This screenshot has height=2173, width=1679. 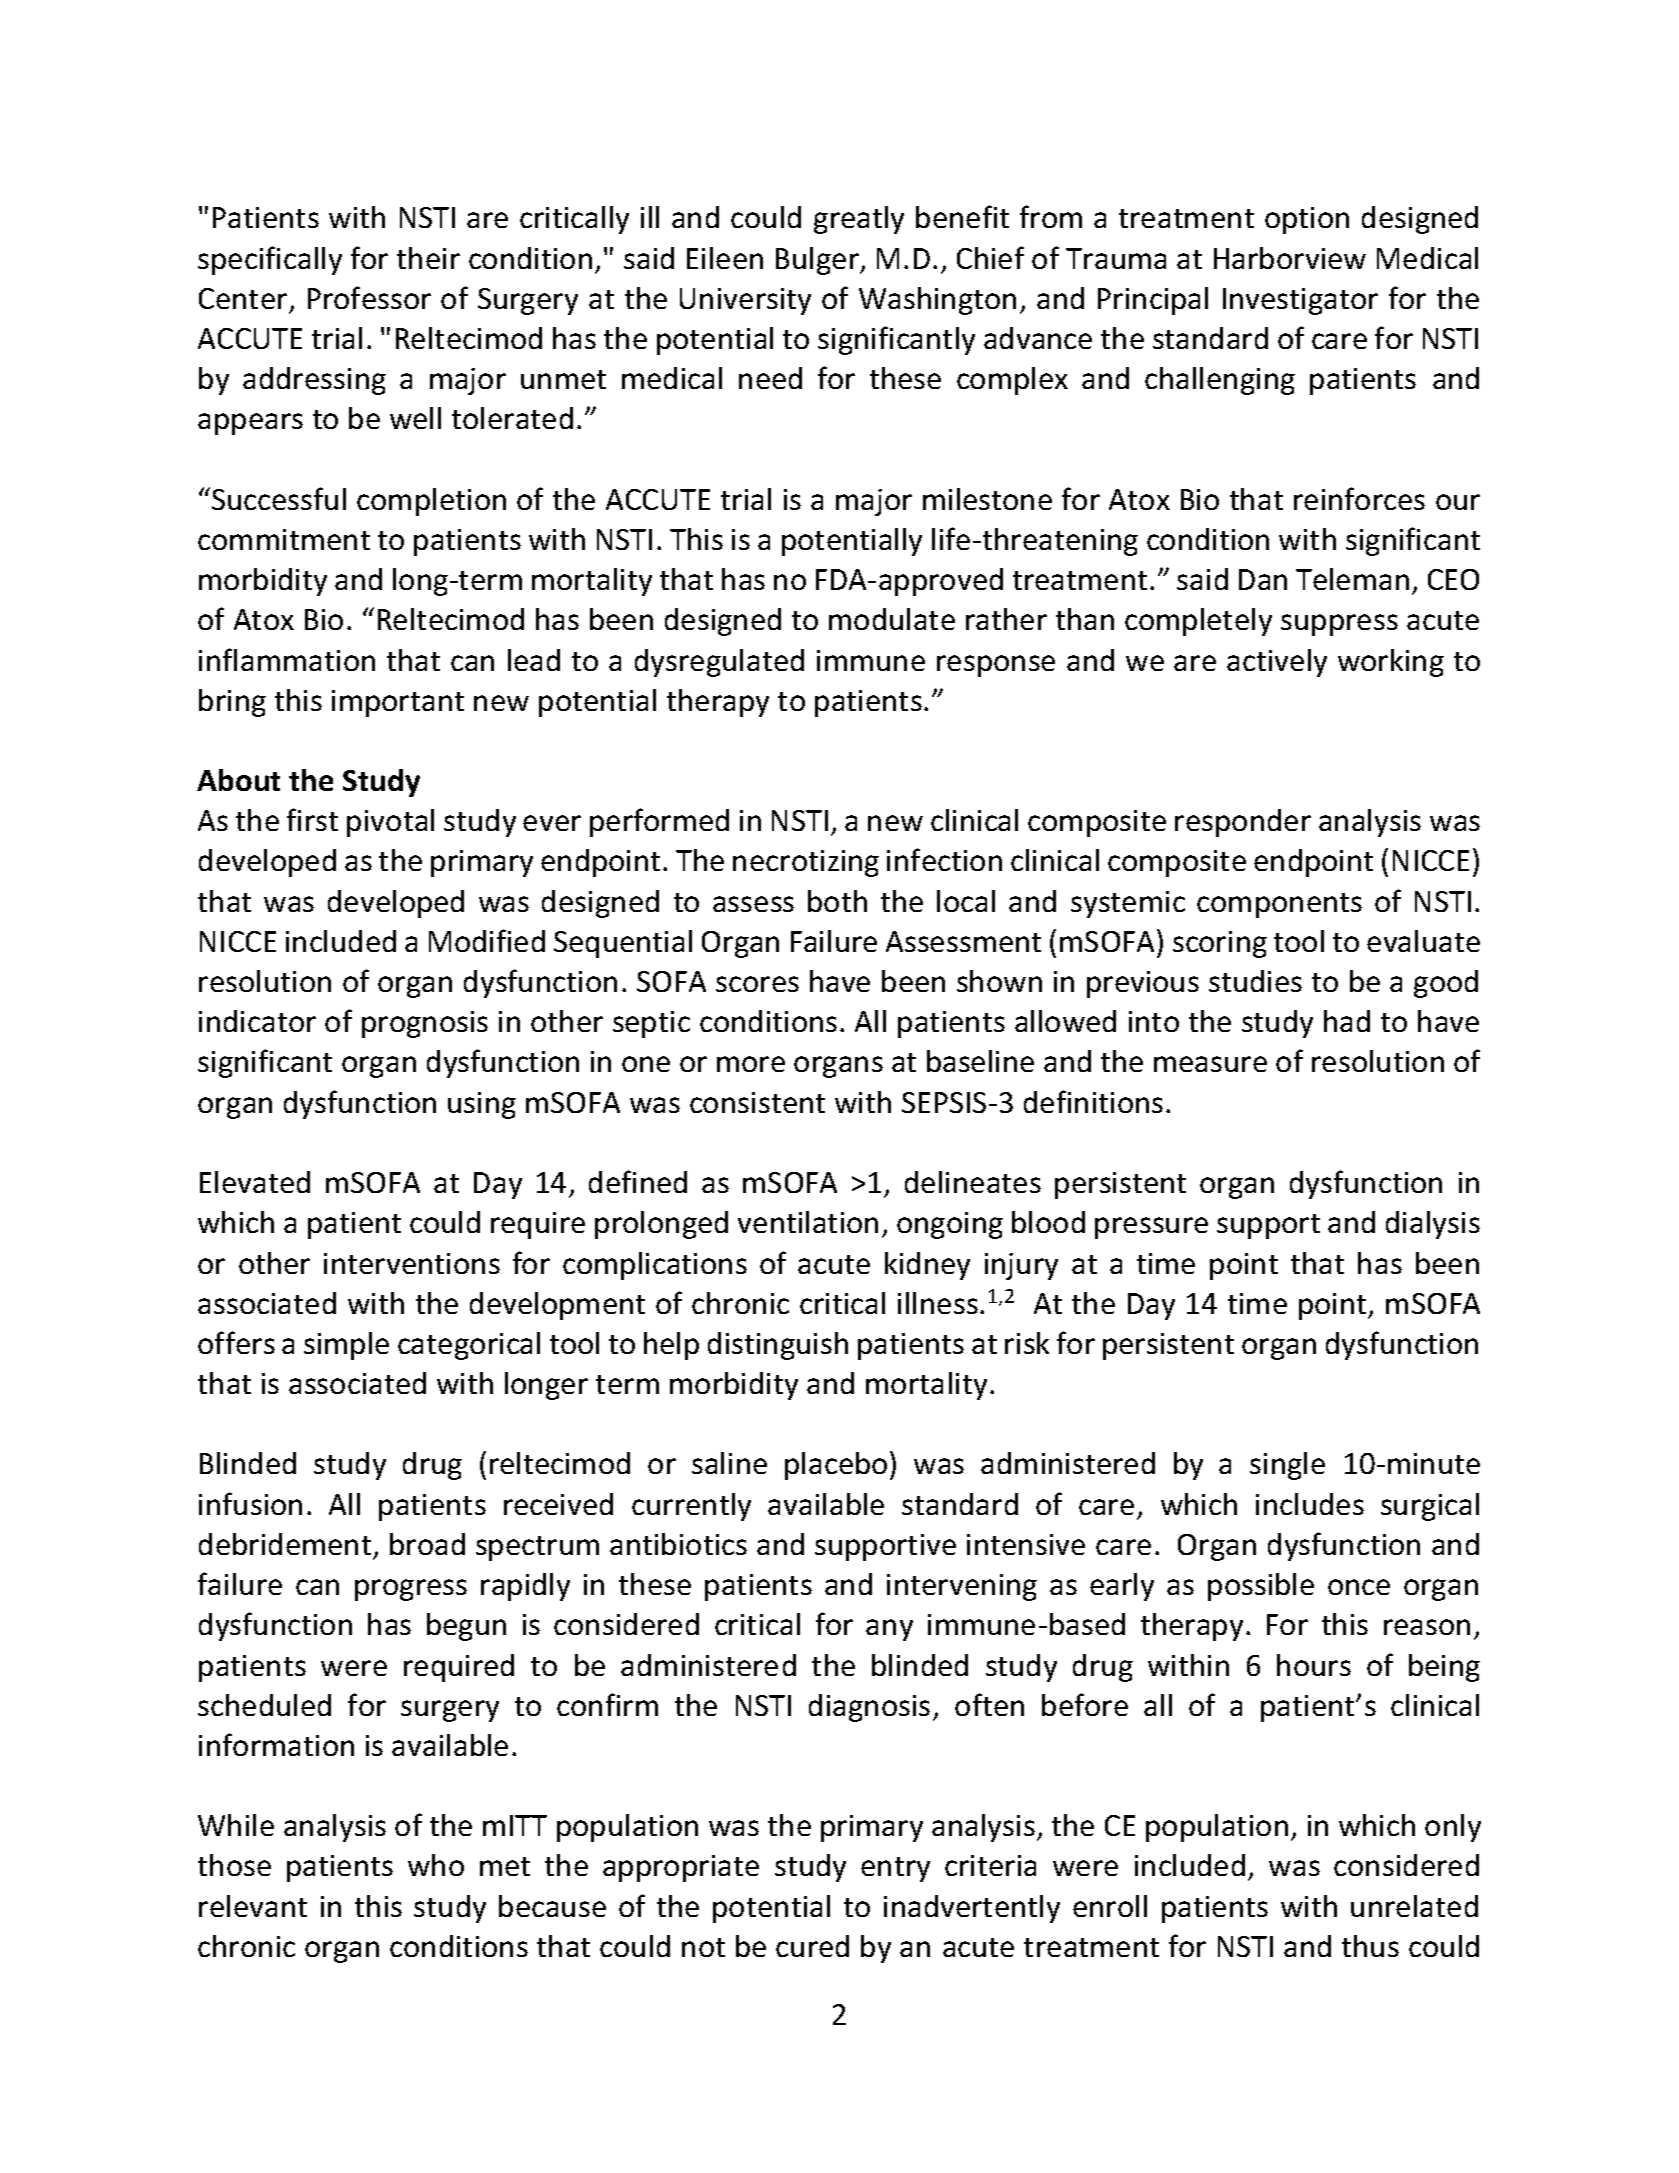 I want to click on entry, so click(x=895, y=1869).
